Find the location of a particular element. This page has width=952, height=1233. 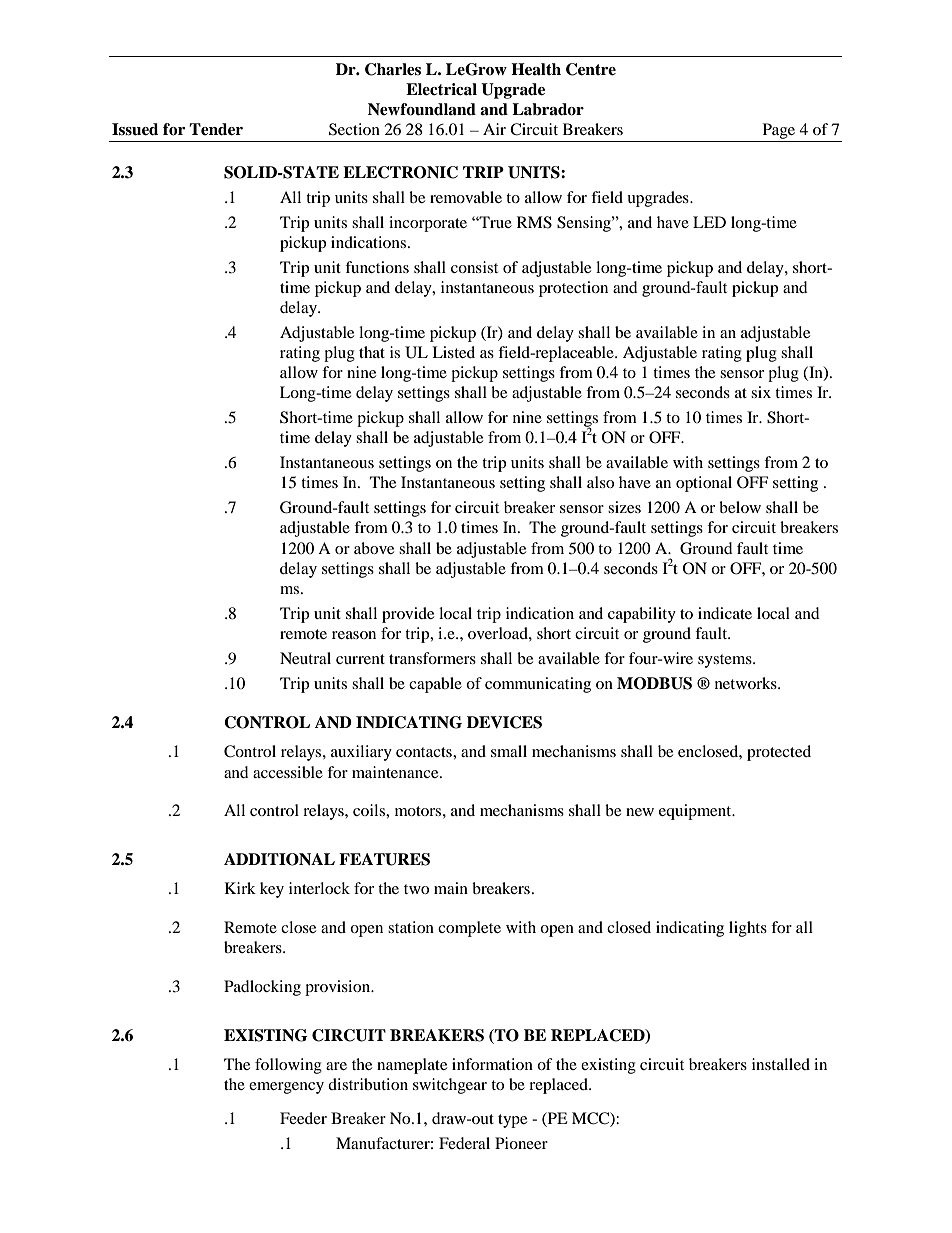

emergency is located at coordinates (286, 1088).
